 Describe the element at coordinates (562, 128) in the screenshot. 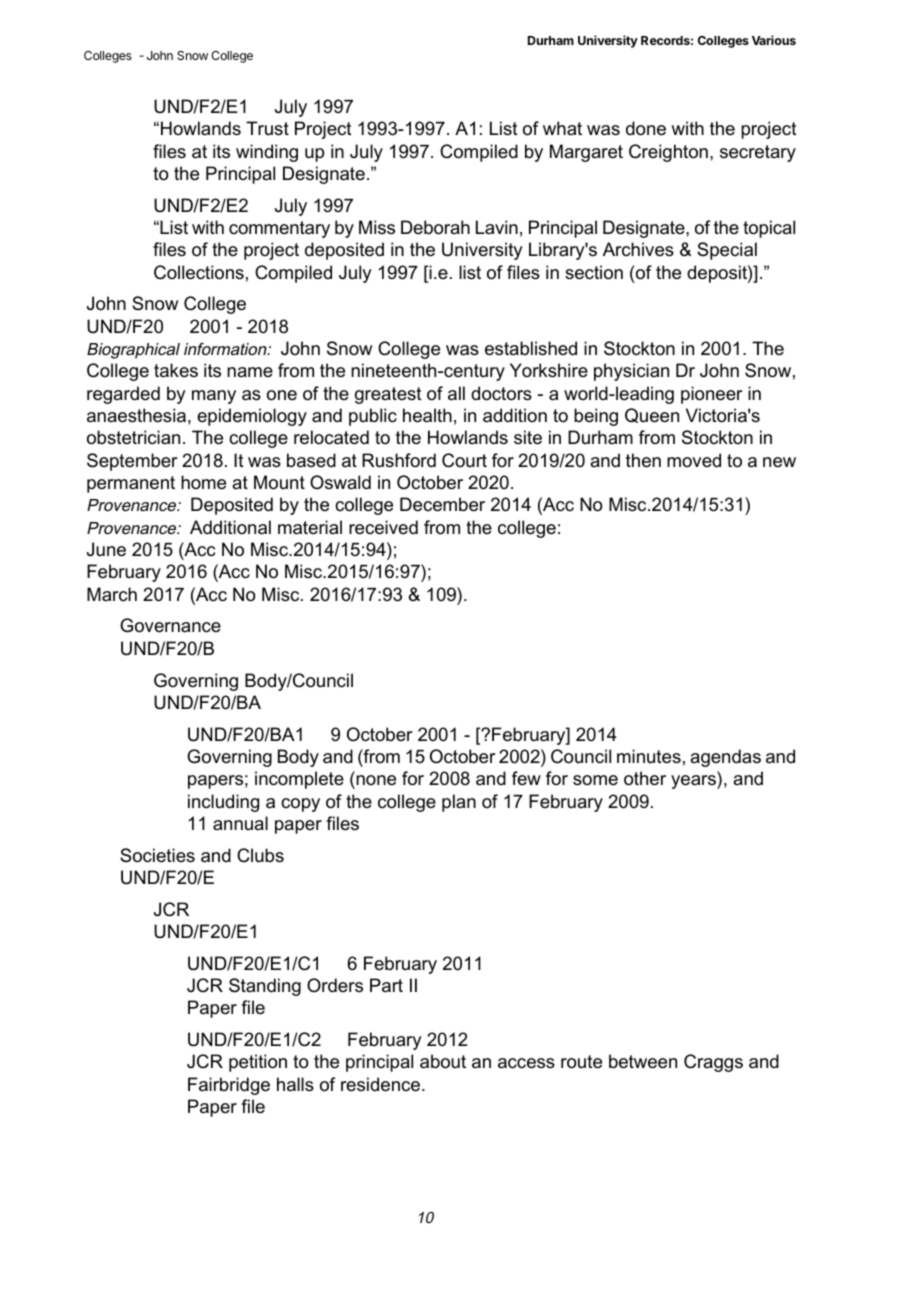

I see `what` at that location.
